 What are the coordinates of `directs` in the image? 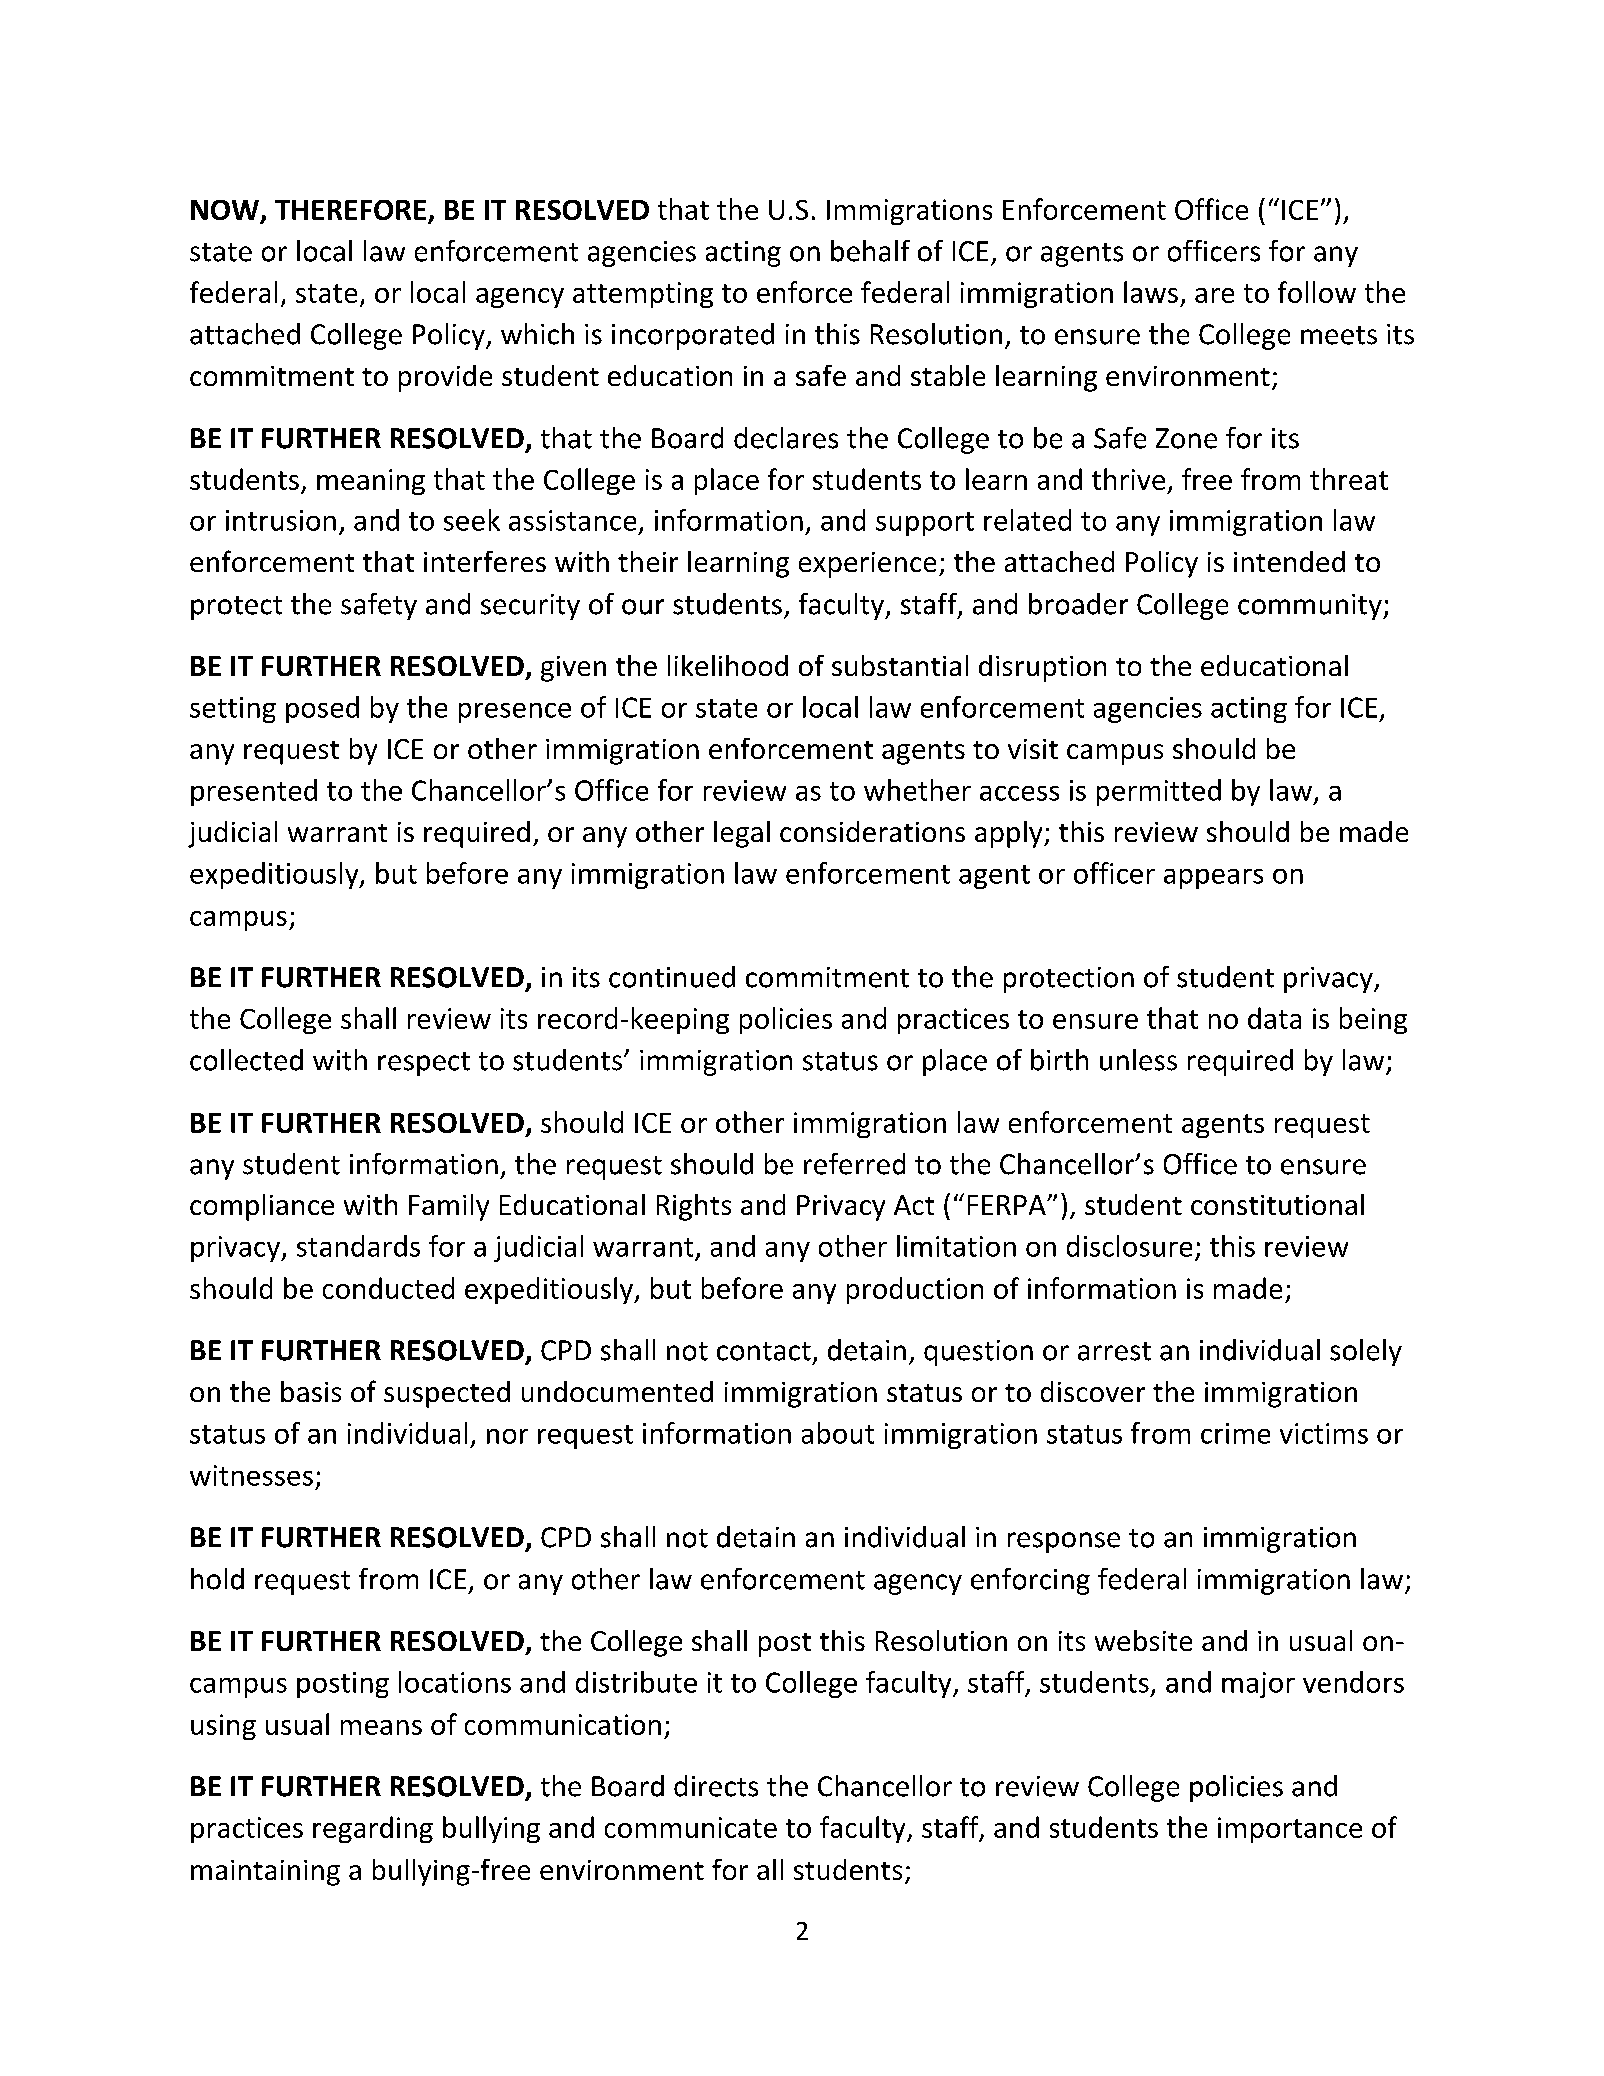 It's located at (716, 1786).
